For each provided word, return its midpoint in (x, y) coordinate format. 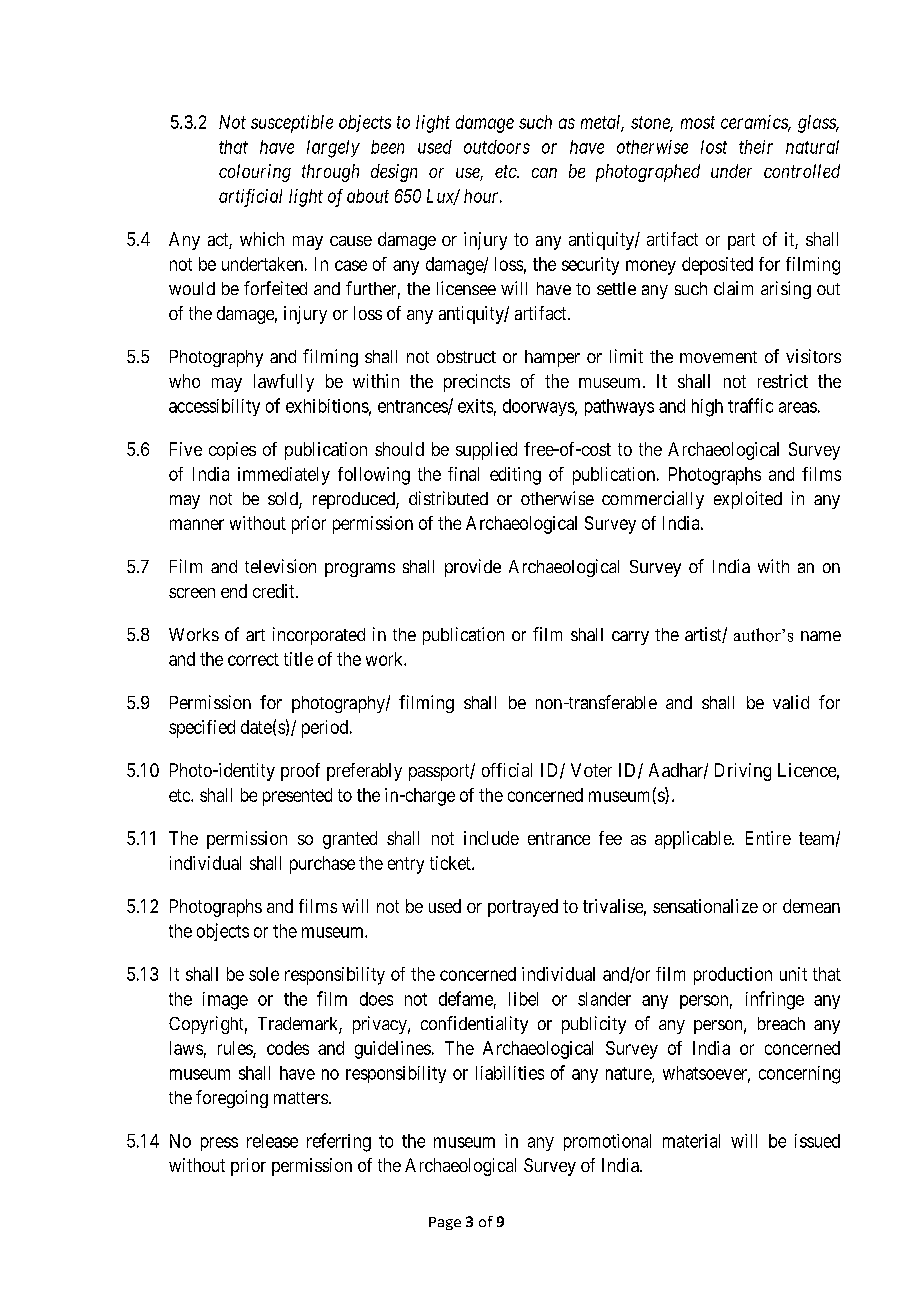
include (491, 838)
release (272, 1141)
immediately (284, 476)
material (691, 1141)
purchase (322, 865)
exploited (748, 500)
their (756, 147)
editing (515, 476)
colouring (255, 173)
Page (445, 1223)
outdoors (497, 147)
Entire (768, 838)
